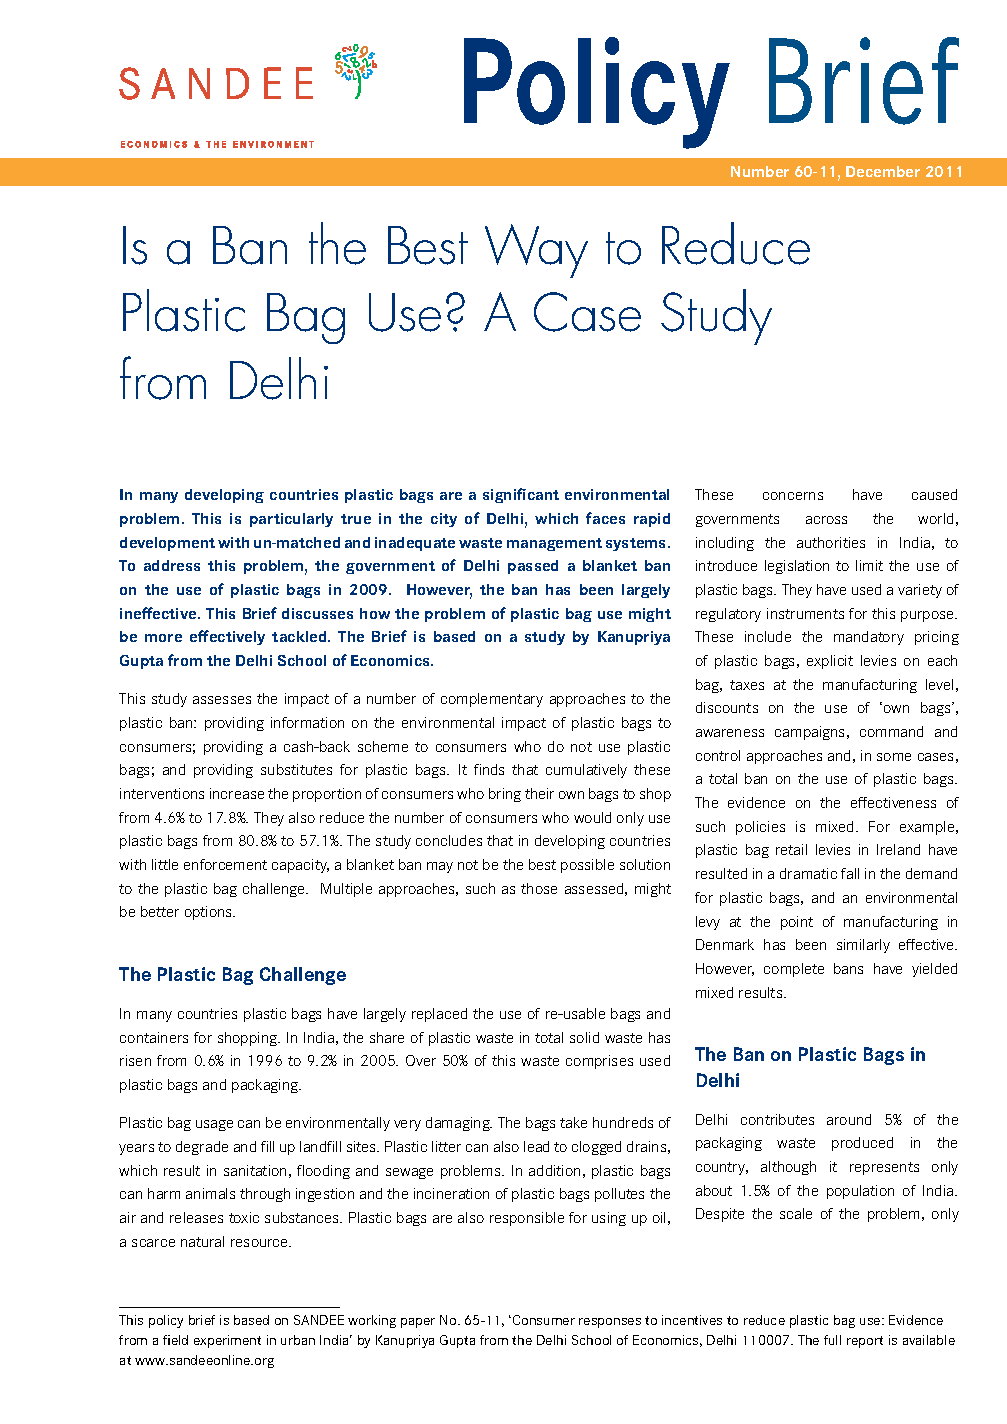  I want to click on containers, so click(154, 1037).
